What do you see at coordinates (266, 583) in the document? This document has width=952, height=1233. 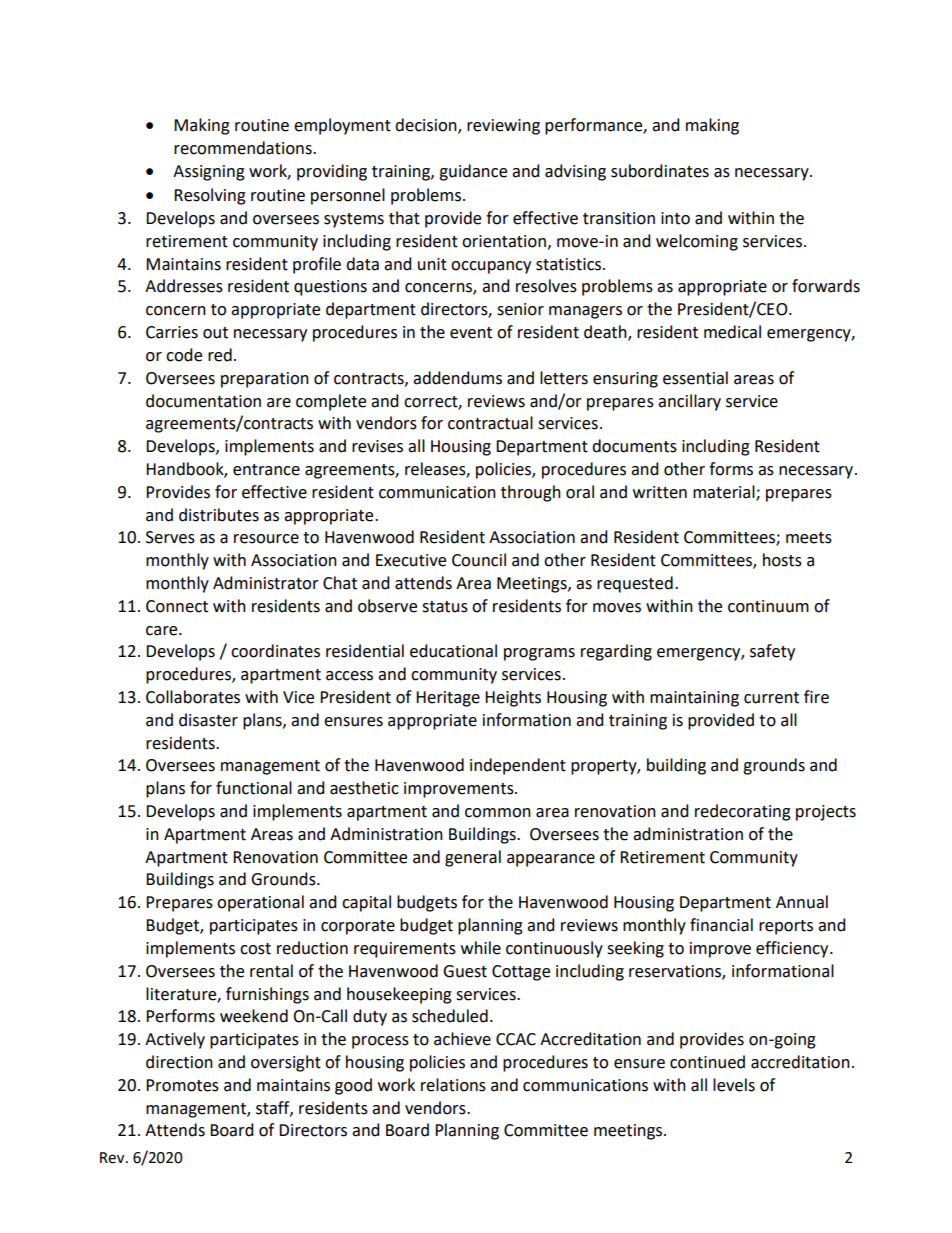 I see `Administrator` at bounding box center [266, 583].
